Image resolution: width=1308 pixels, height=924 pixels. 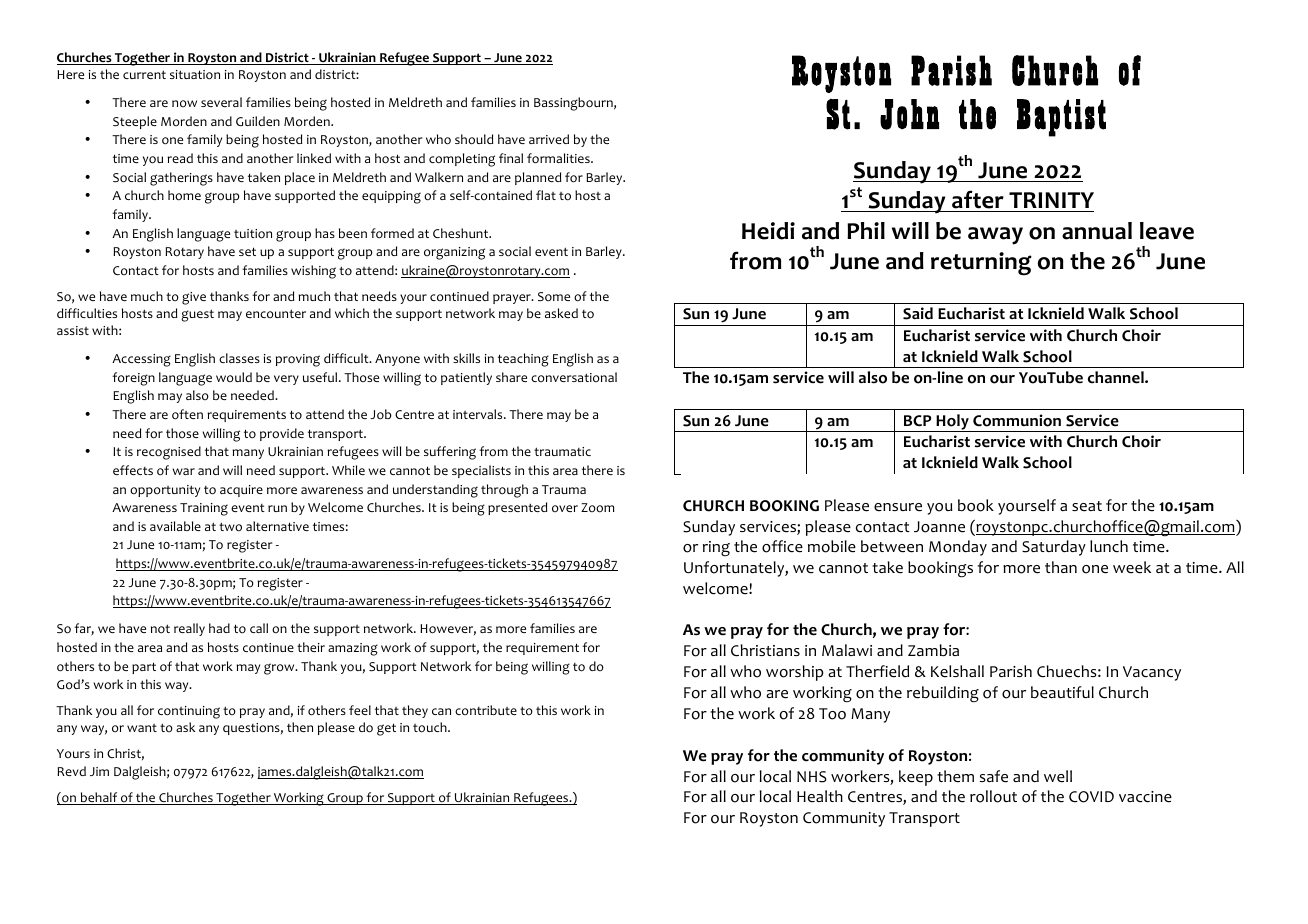 What do you see at coordinates (99, 771) in the screenshot?
I see `Jim` at bounding box center [99, 771].
